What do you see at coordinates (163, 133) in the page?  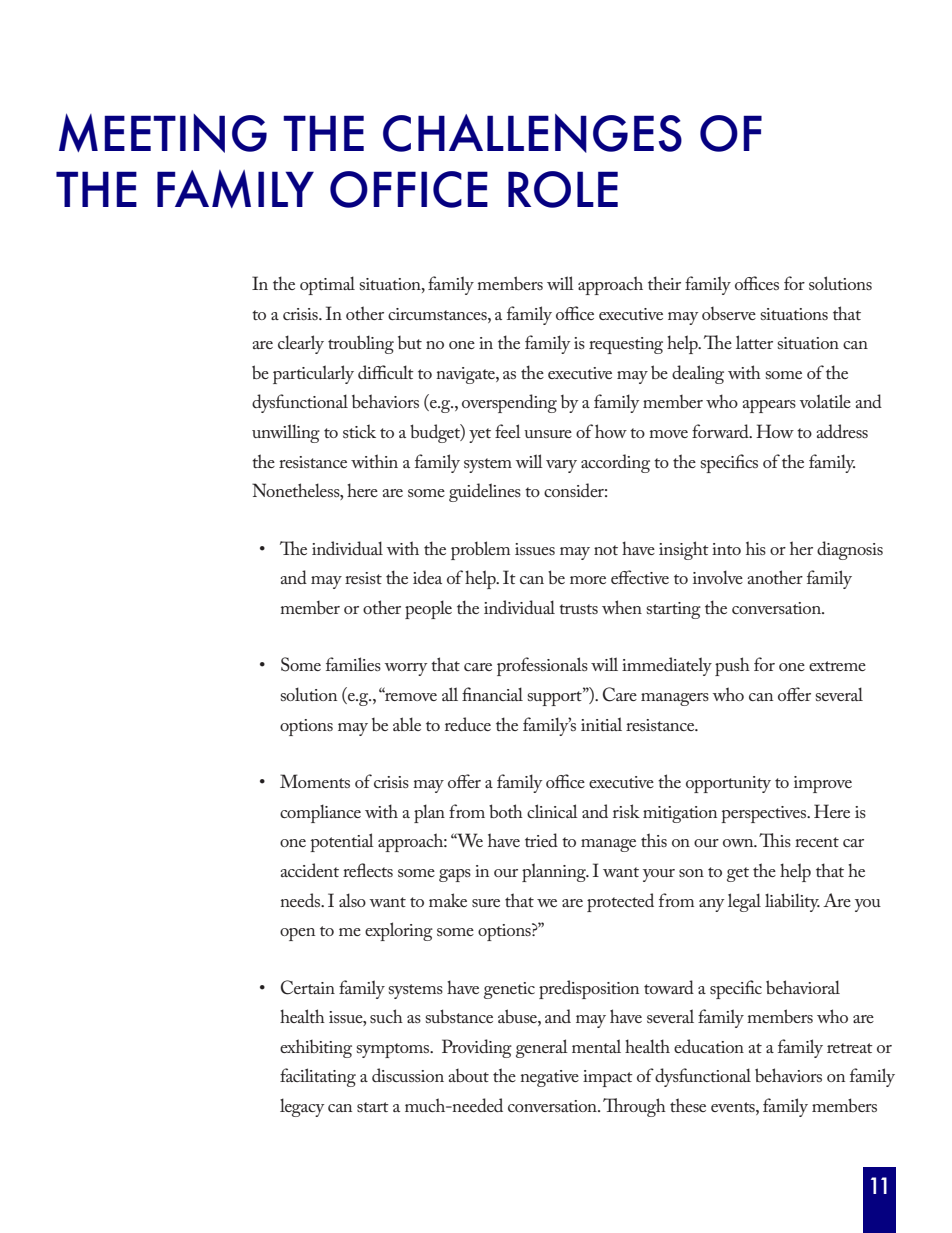 I see `MEETING` at bounding box center [163, 133].
